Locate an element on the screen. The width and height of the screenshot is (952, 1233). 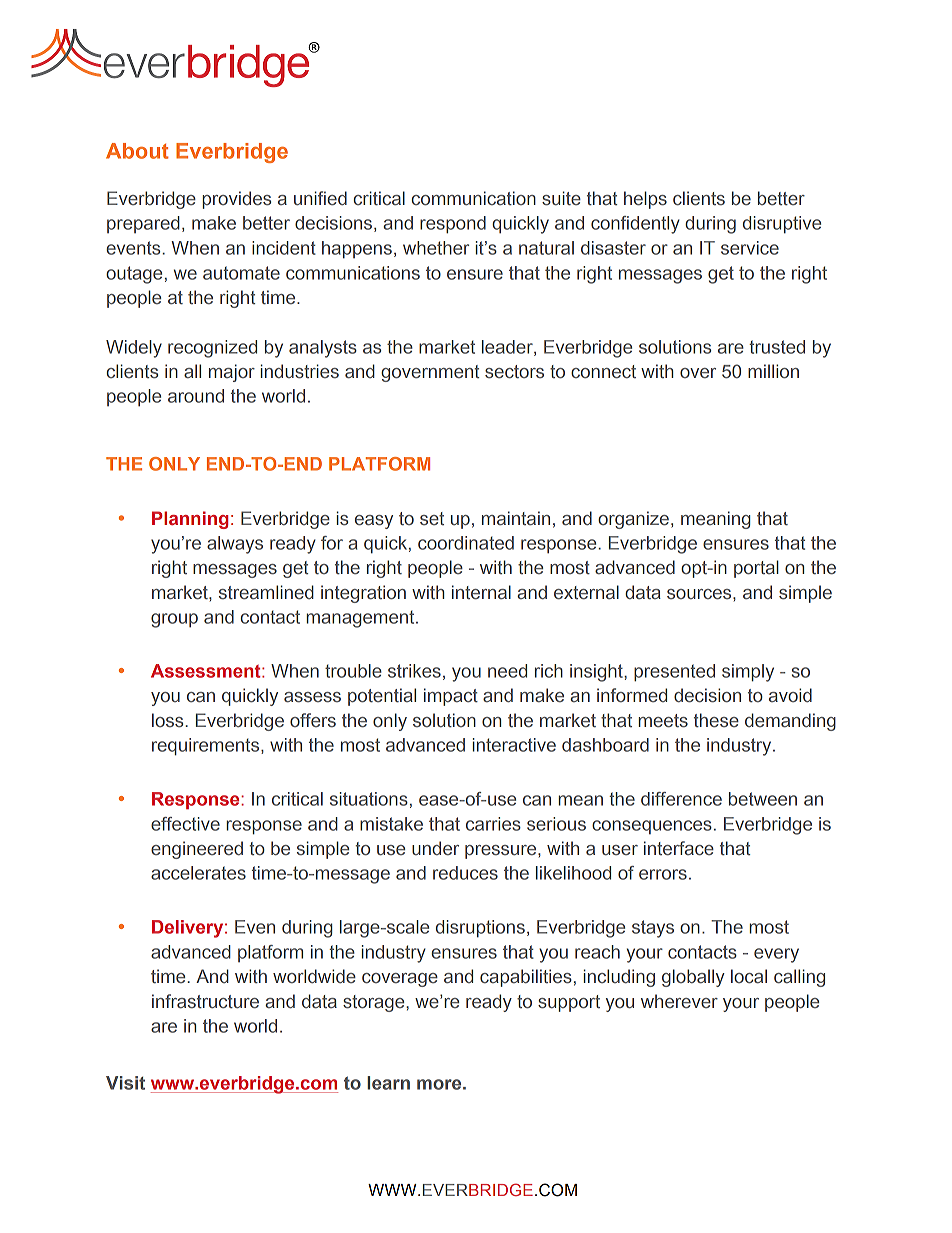
sources is located at coordinates (700, 594).
